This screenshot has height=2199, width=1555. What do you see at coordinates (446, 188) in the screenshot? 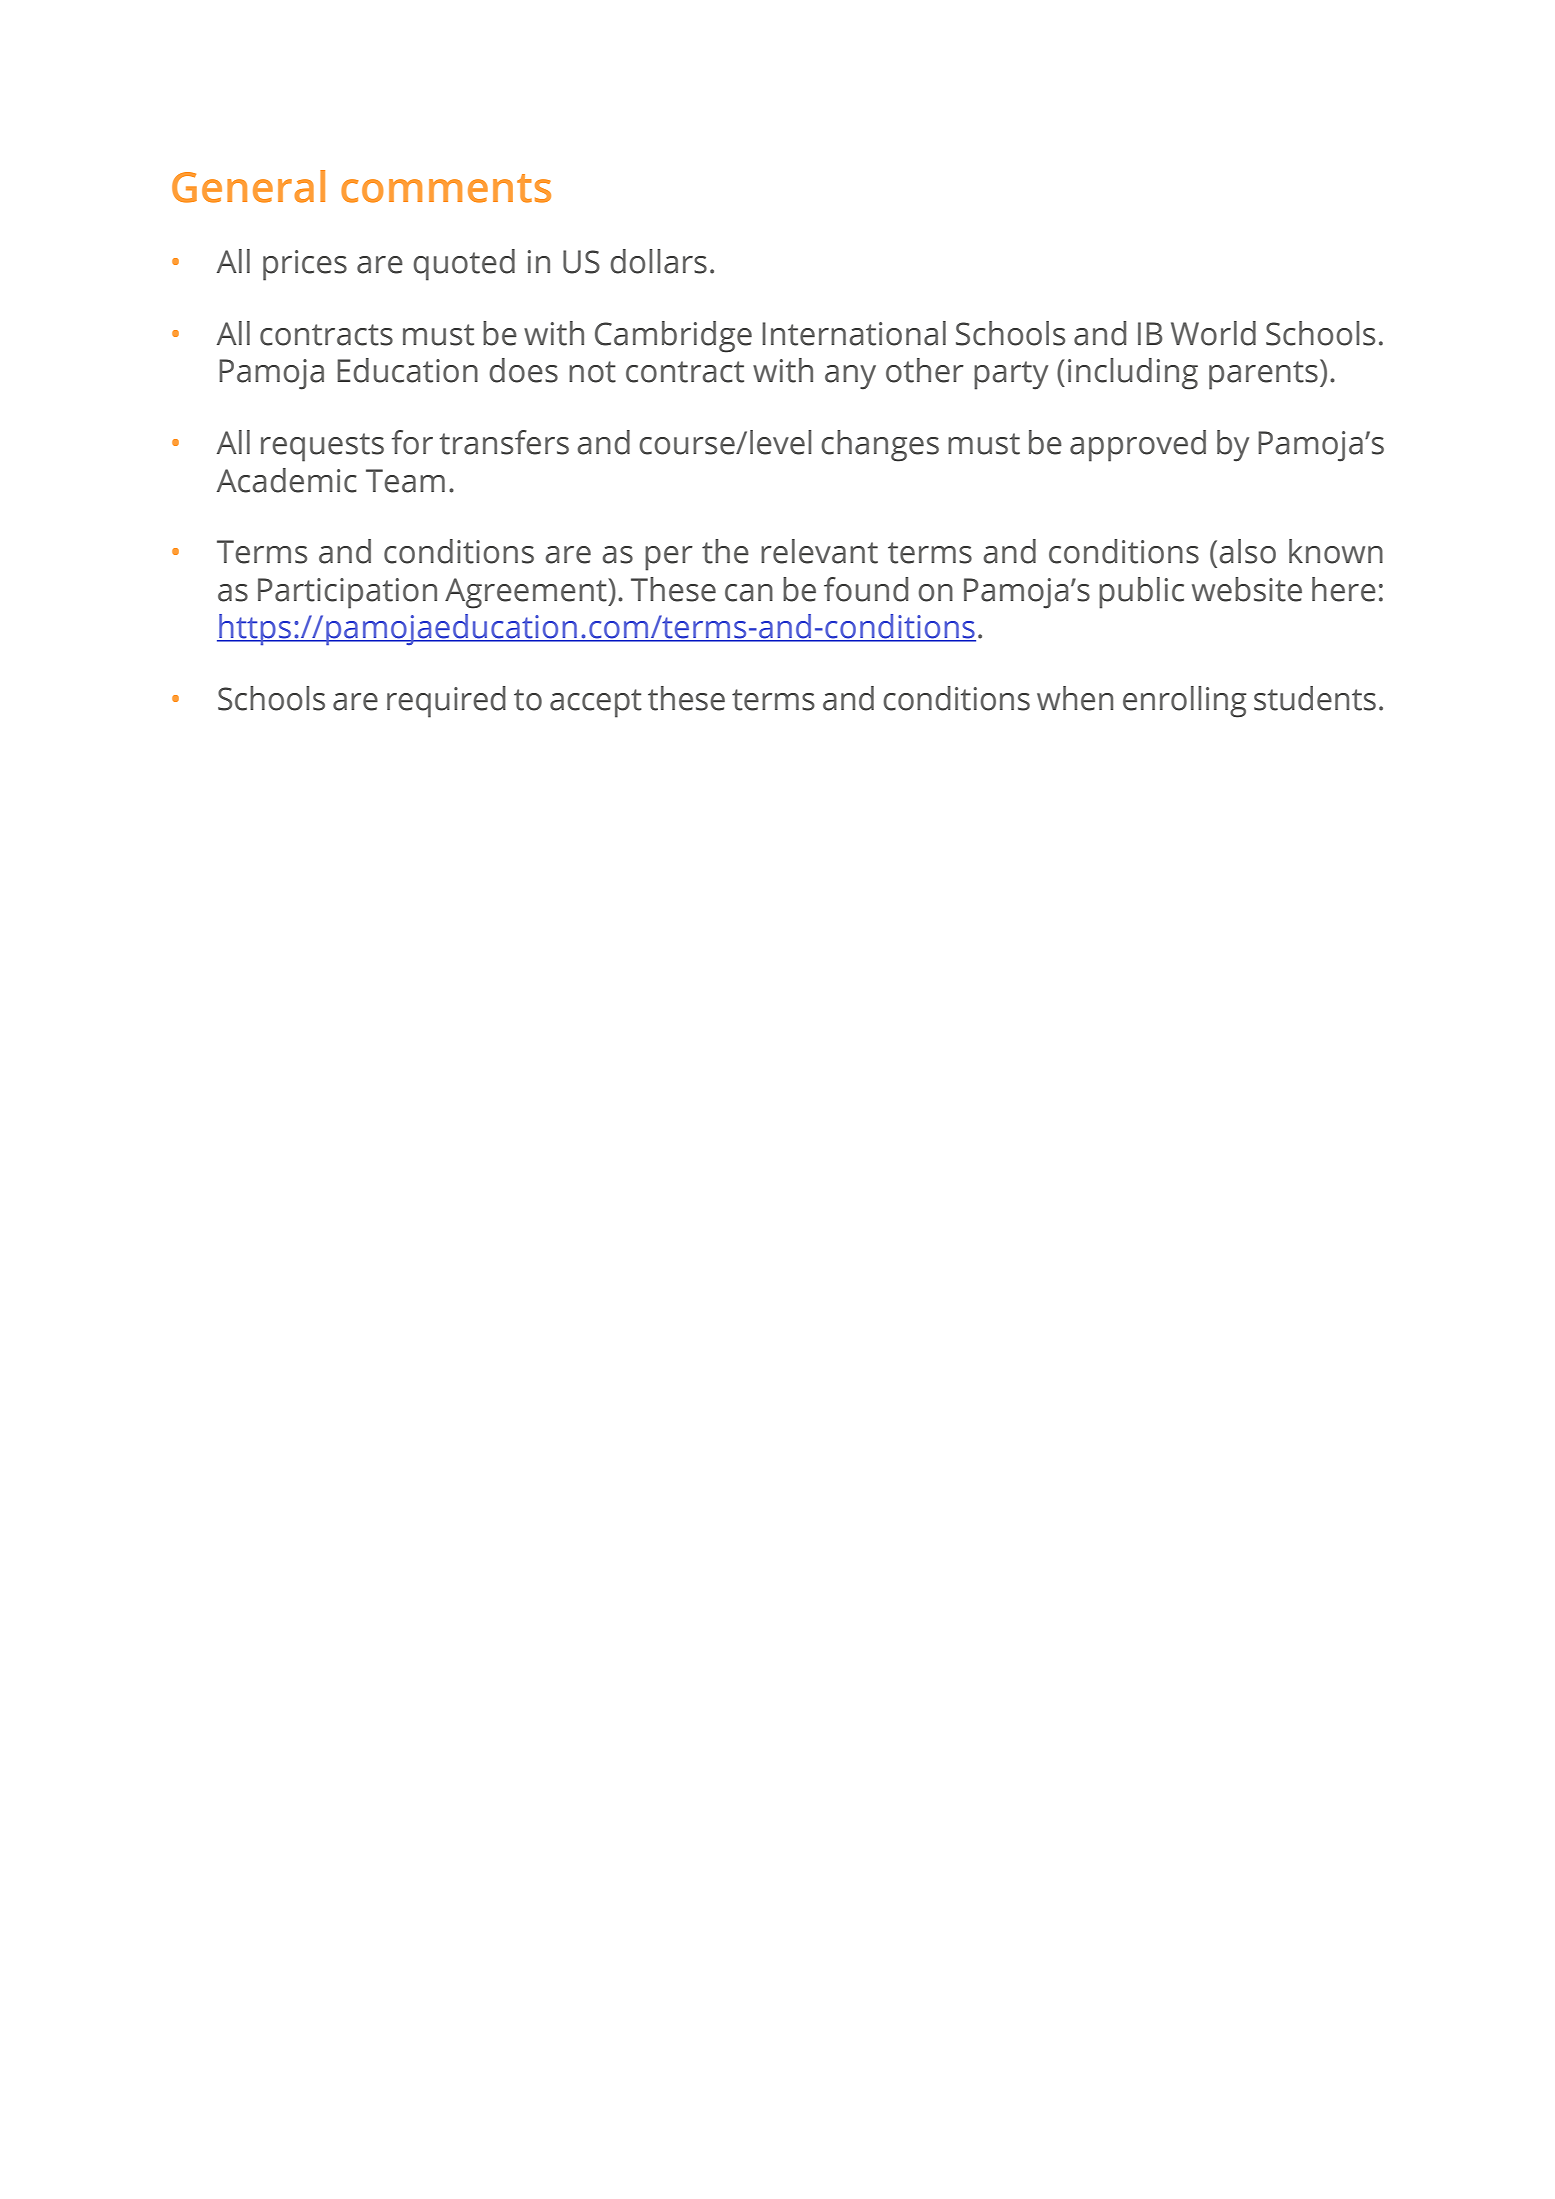
I see `comments` at bounding box center [446, 188].
